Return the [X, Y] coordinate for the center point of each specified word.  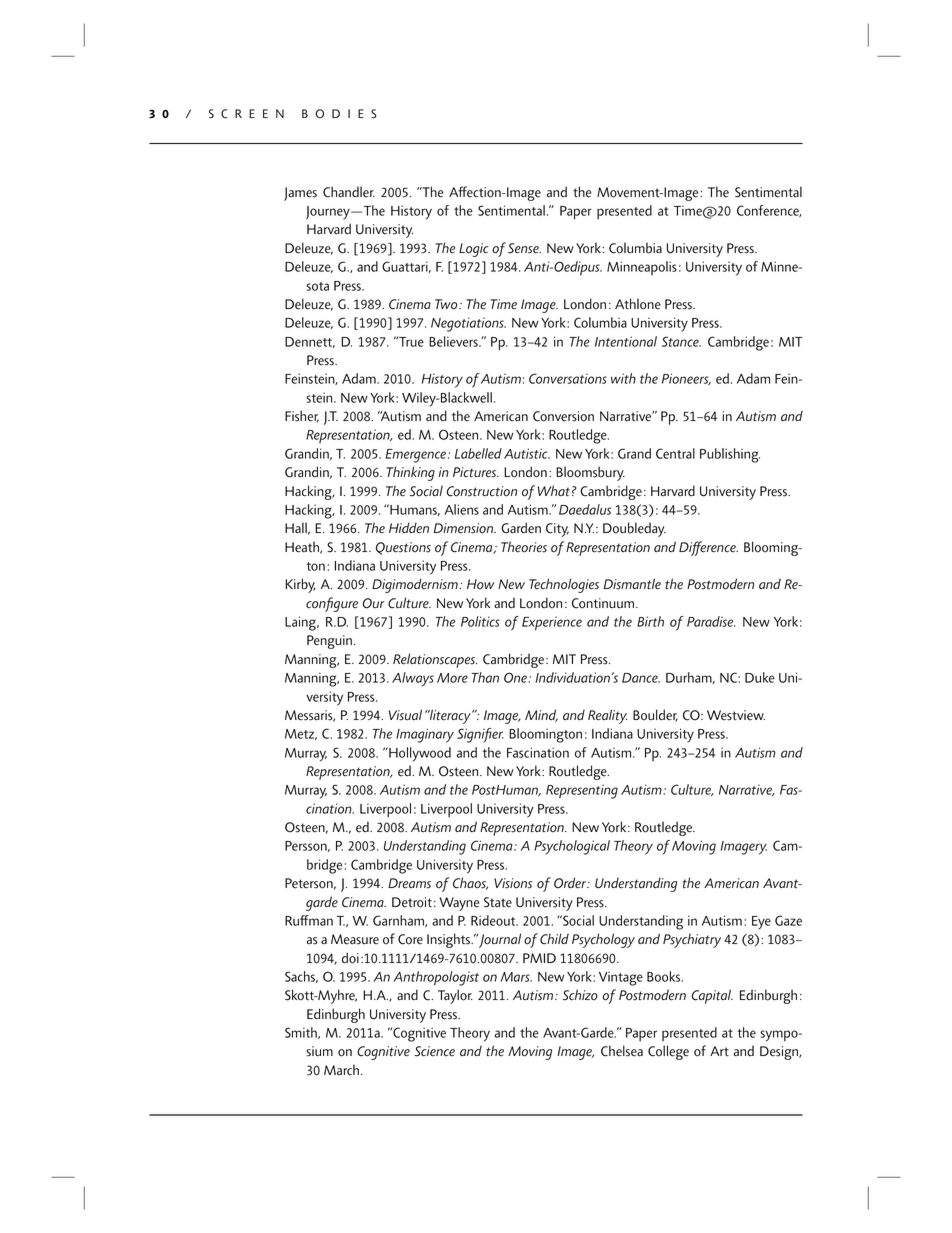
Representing [582, 791]
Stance [681, 341]
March [341, 1070]
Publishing [730, 455]
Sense [524, 248]
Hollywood [419, 754]
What [554, 491]
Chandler [349, 192]
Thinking [410, 473]
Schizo [580, 995]
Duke [760, 677]
